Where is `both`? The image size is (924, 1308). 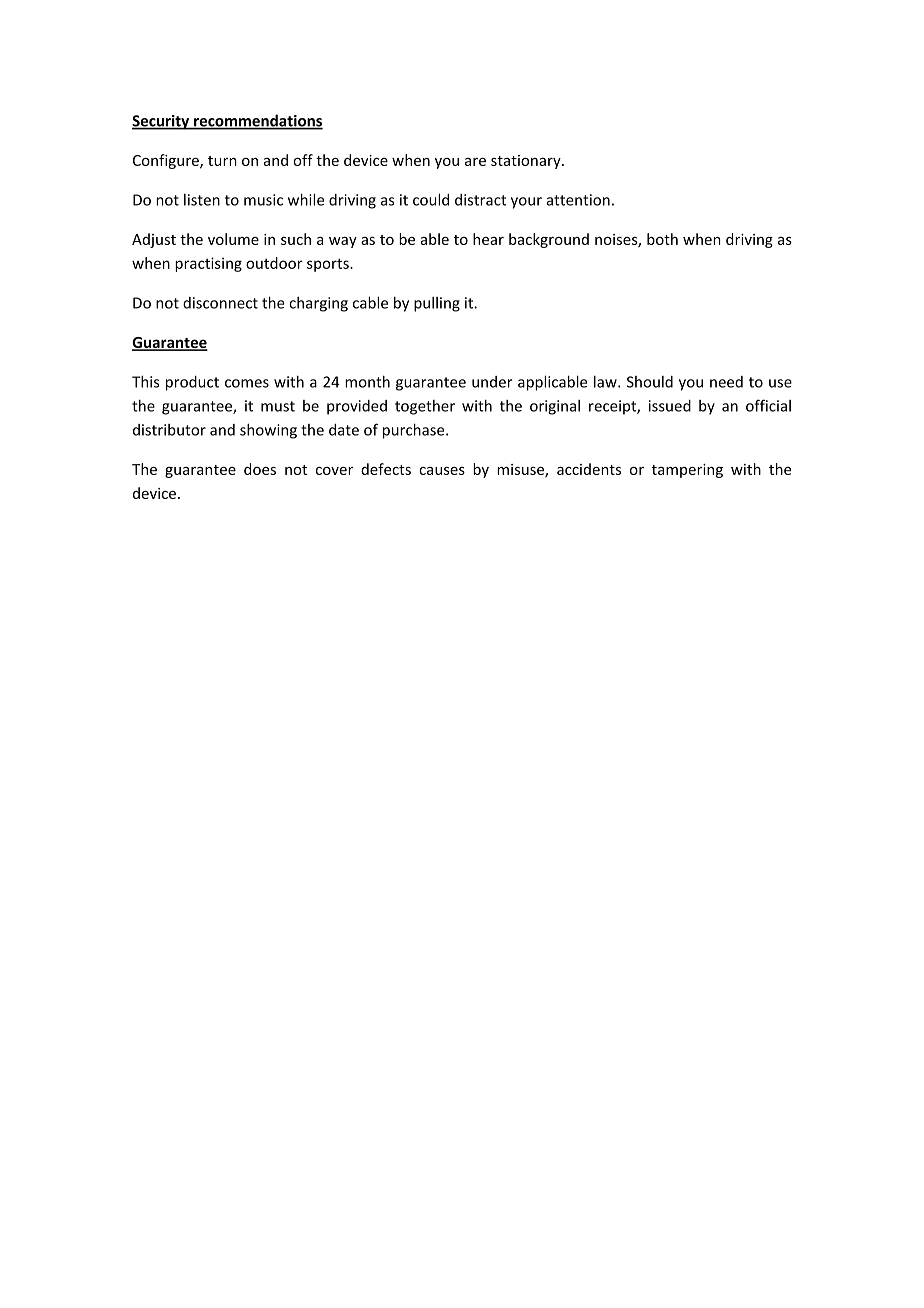
both is located at coordinates (662, 239).
